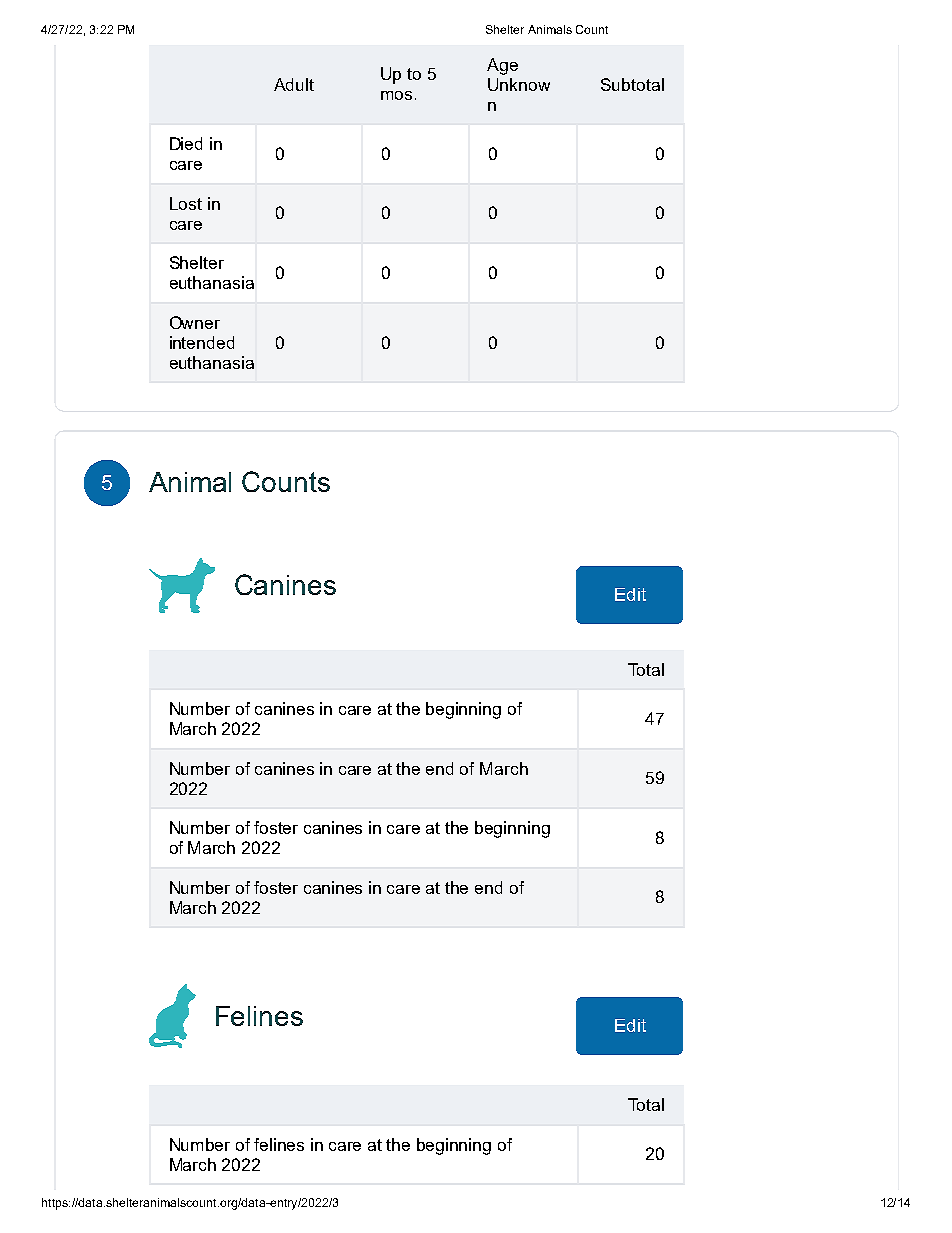  I want to click on Adult, so click(294, 84).
